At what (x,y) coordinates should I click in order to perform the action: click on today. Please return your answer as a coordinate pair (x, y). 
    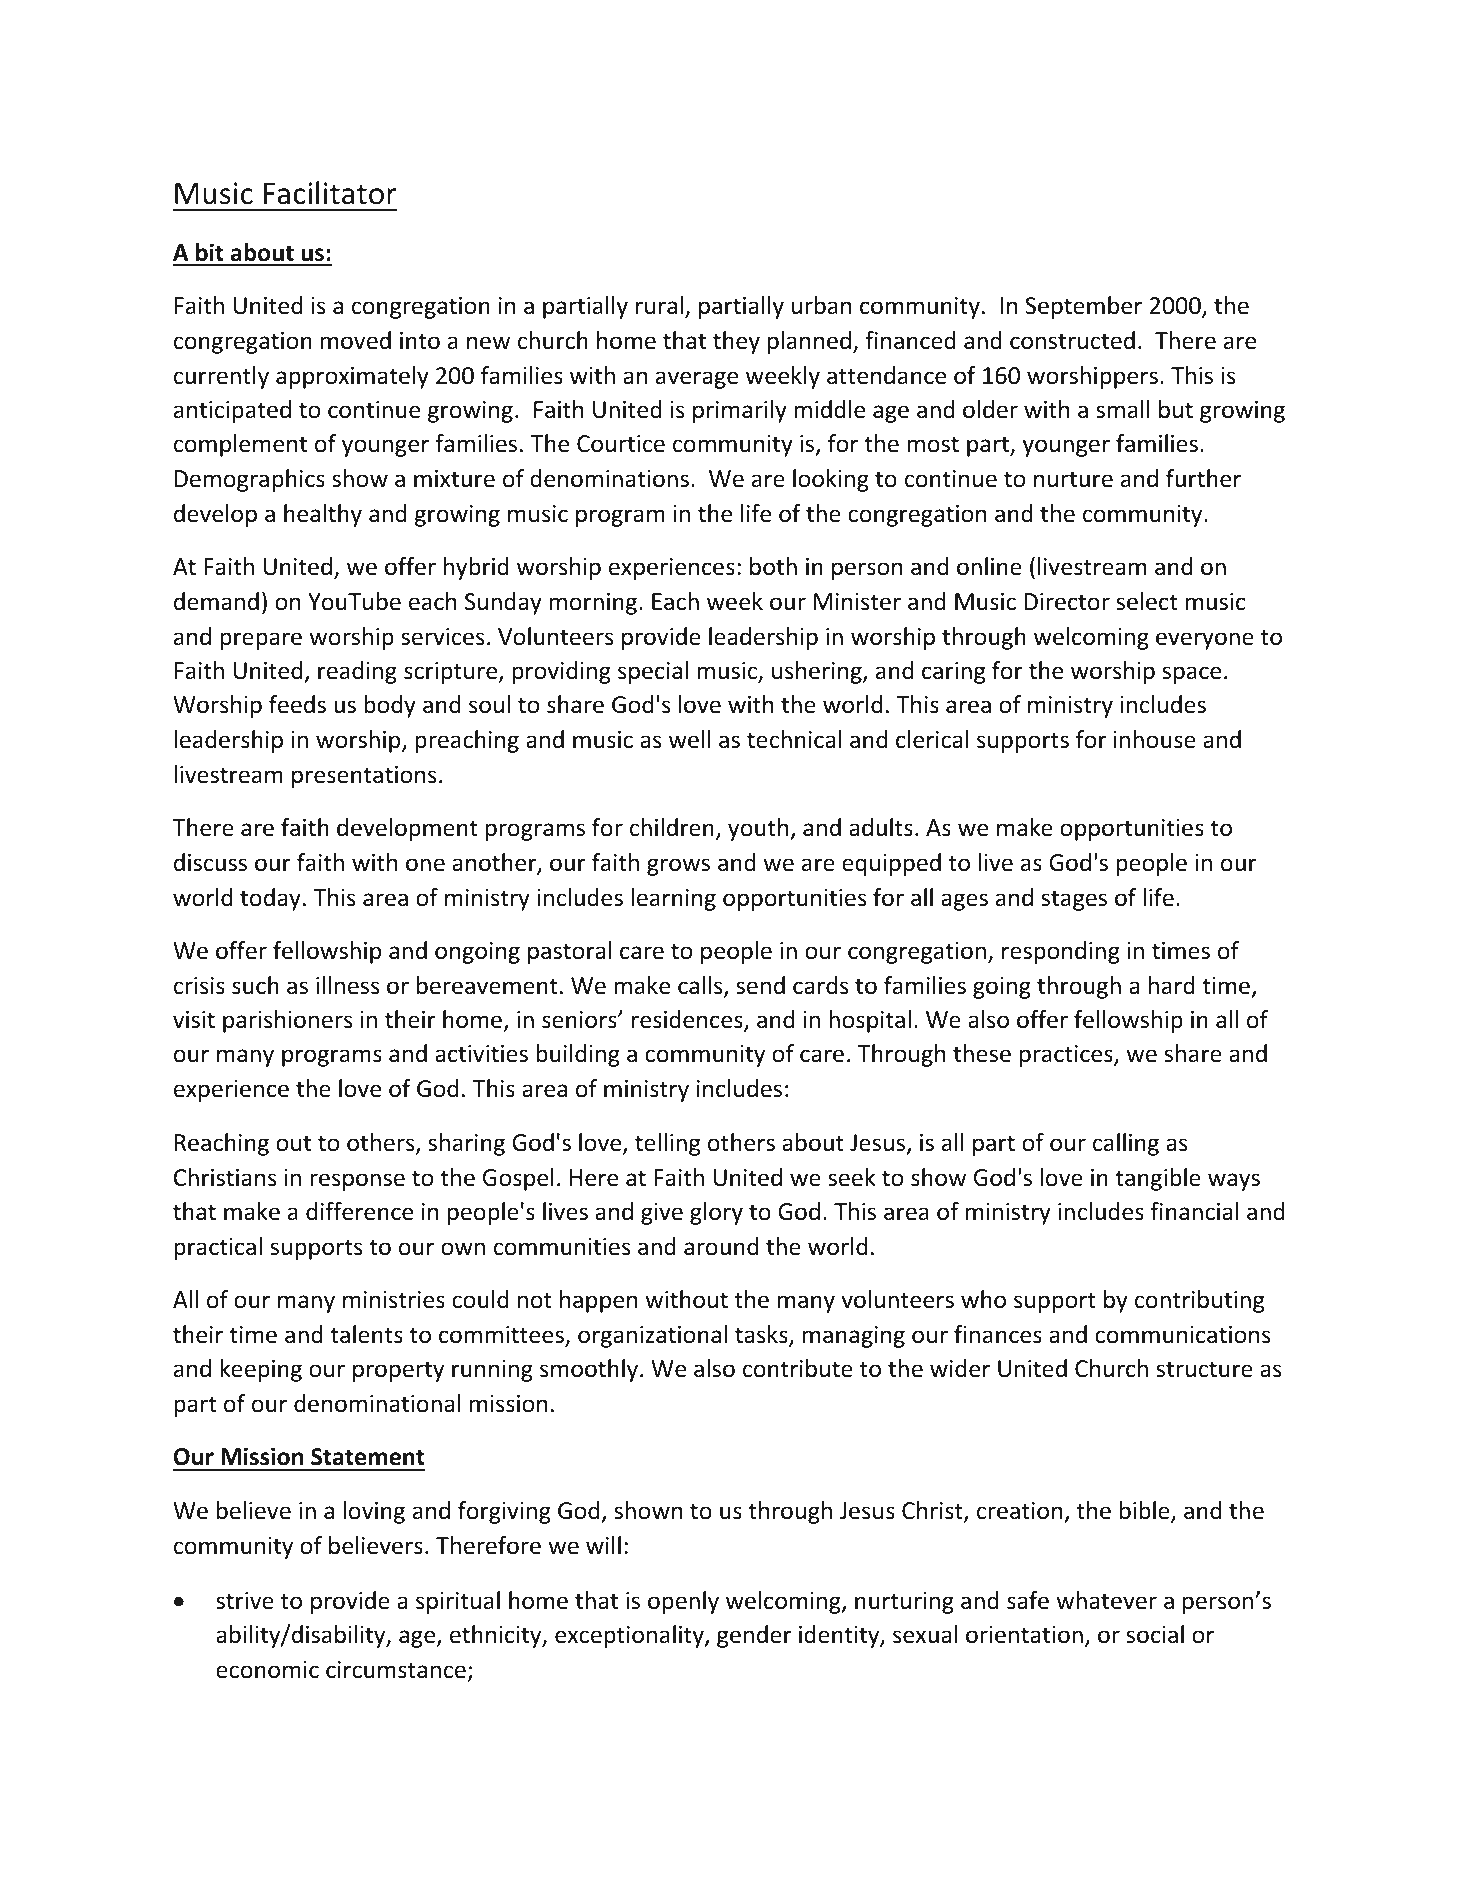
    Looking at the image, I should click on (270, 899).
